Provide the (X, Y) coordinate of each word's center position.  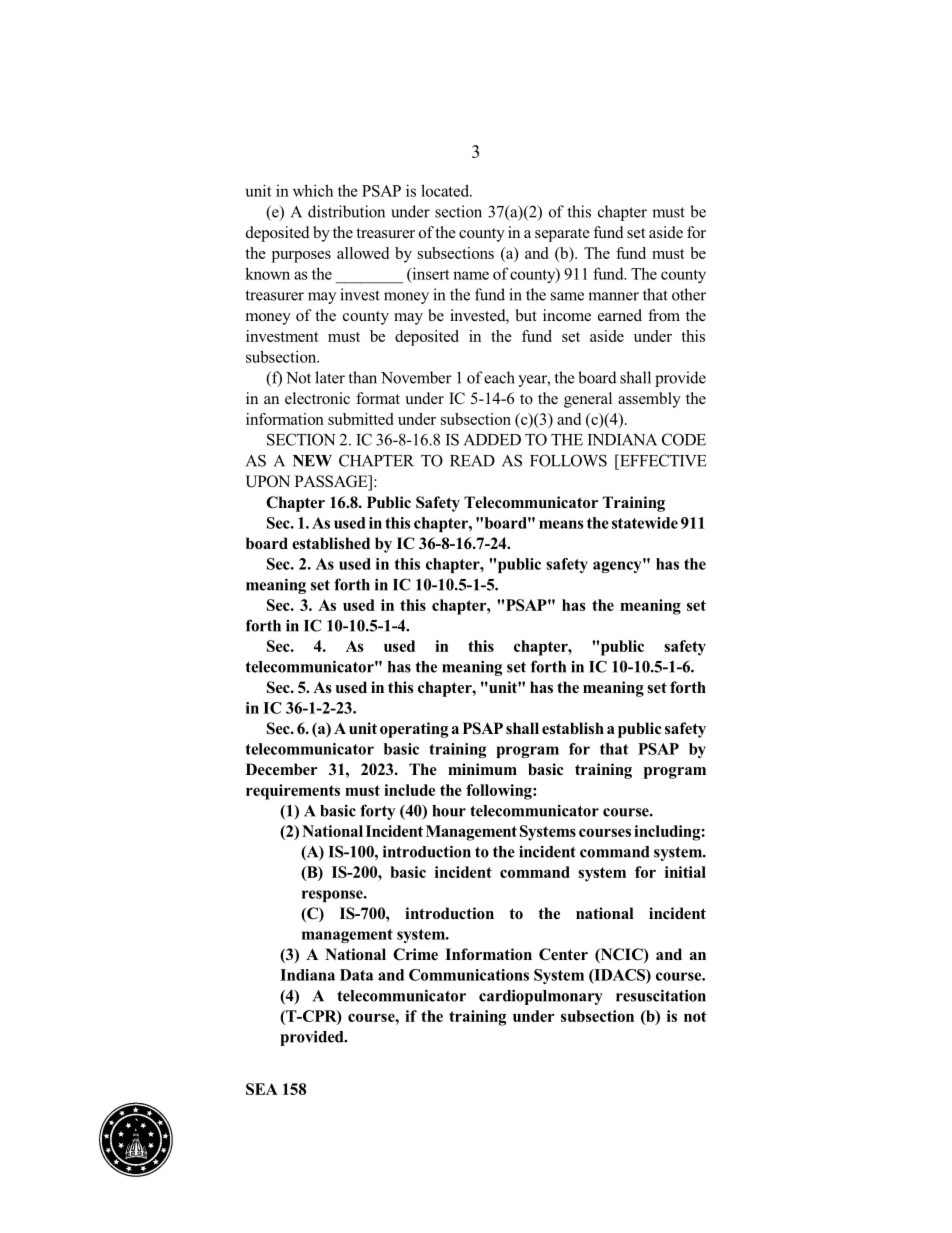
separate (562, 235)
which (313, 190)
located (446, 190)
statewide (645, 523)
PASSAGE (332, 482)
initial (685, 872)
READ (472, 461)
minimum (482, 769)
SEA (262, 1089)
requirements (293, 792)
